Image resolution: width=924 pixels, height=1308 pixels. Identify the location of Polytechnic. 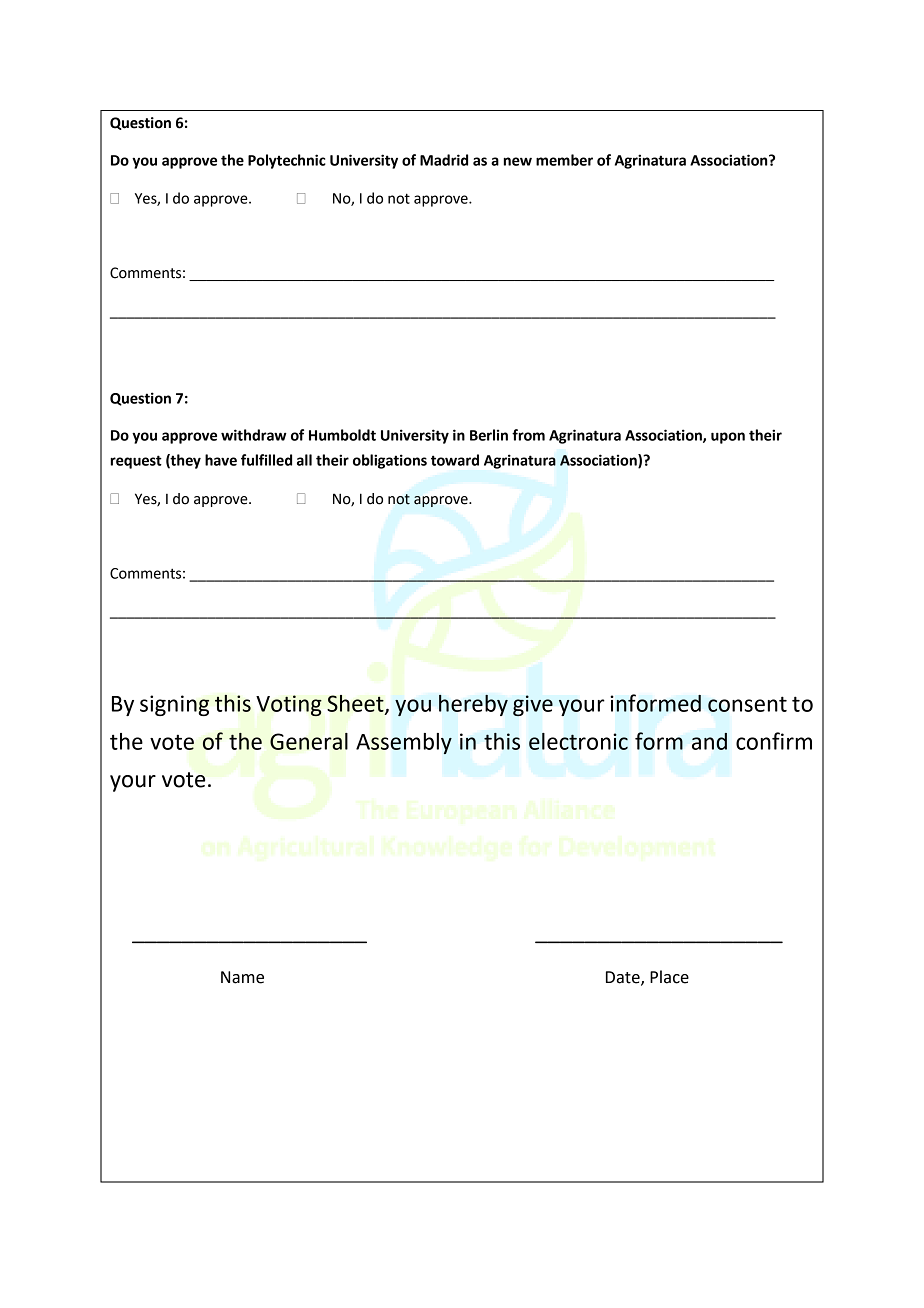
(287, 161).
